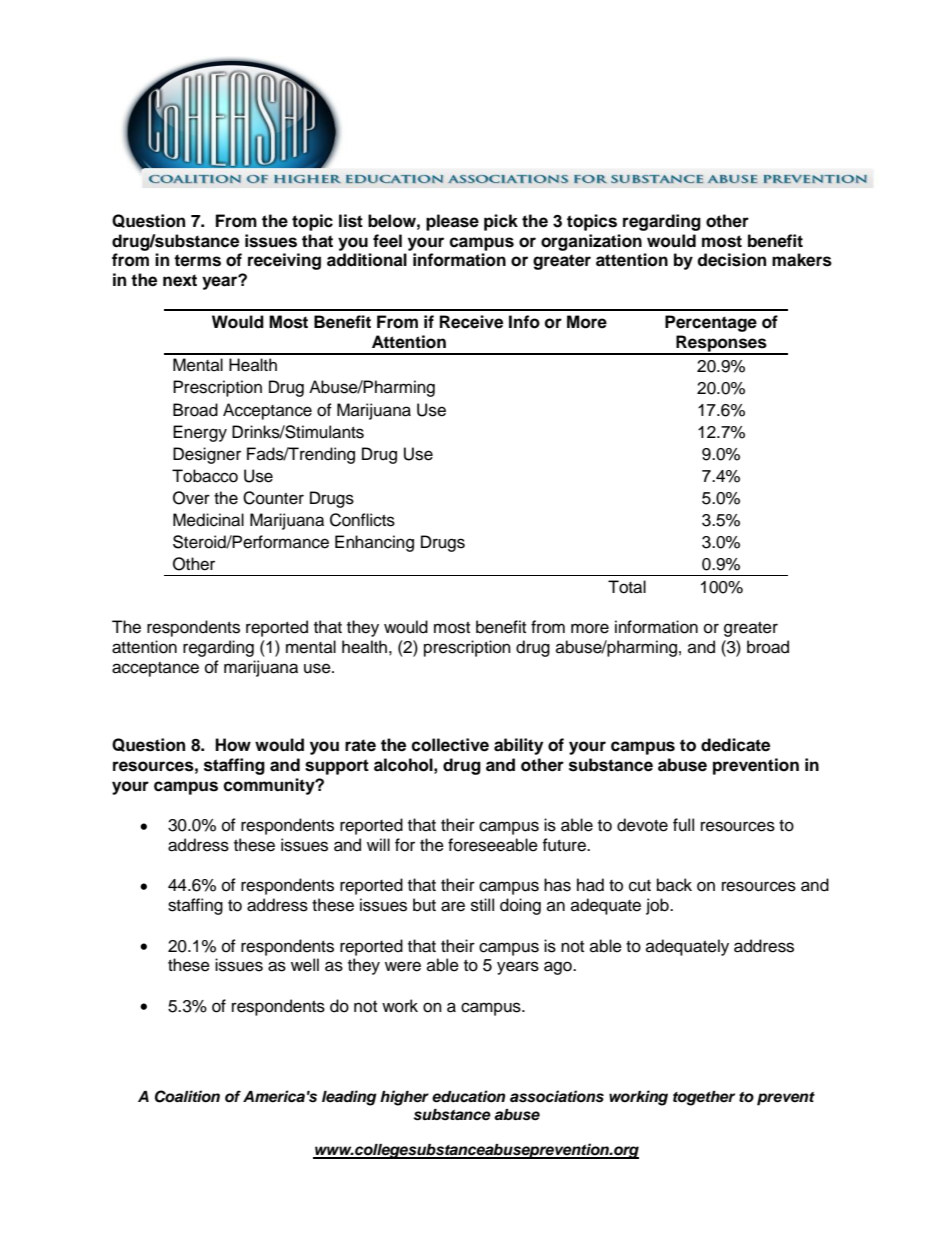 The image size is (952, 1233). I want to click on back, so click(674, 885).
